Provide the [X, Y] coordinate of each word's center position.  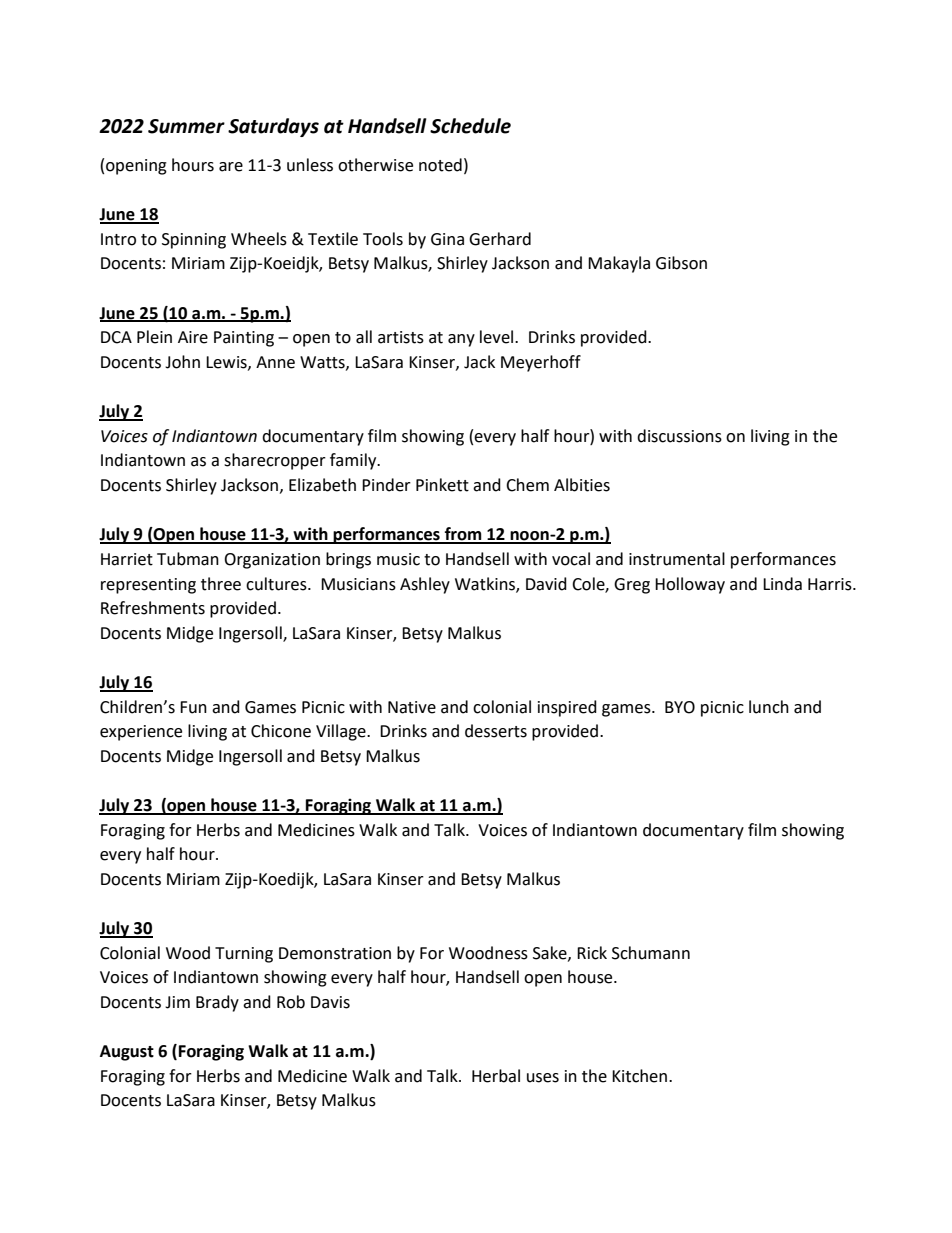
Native [412, 707]
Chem [527, 485]
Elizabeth [322, 485]
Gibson [681, 263]
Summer [186, 126]
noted [440, 165]
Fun [193, 707]
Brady [217, 1003]
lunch [769, 707]
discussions [679, 436]
